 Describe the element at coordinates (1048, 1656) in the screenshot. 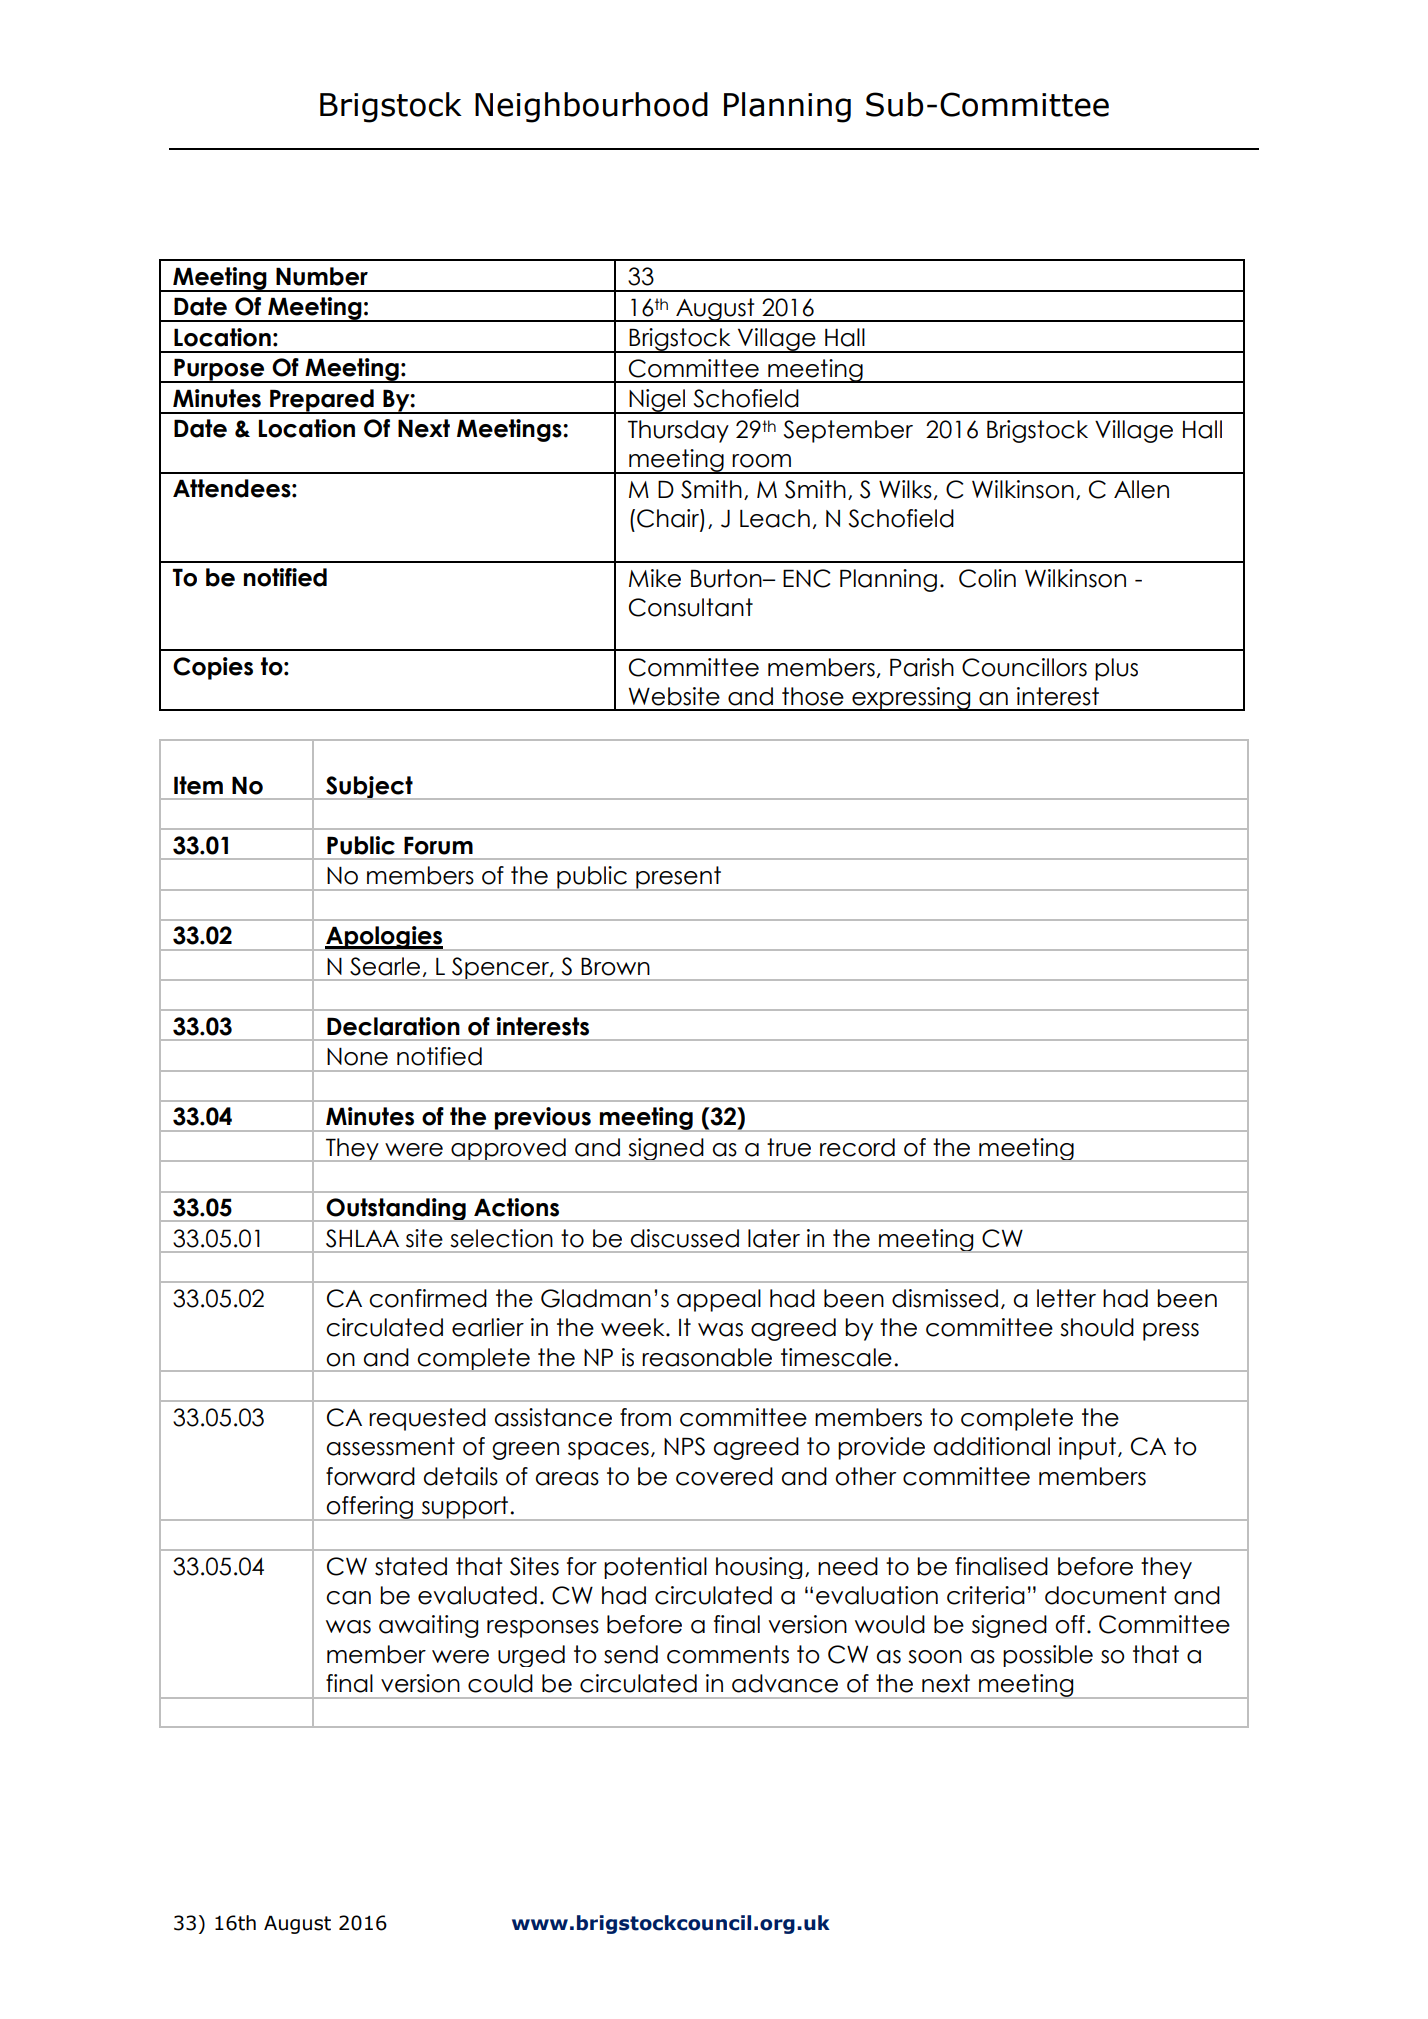

I see `possible` at that location.
